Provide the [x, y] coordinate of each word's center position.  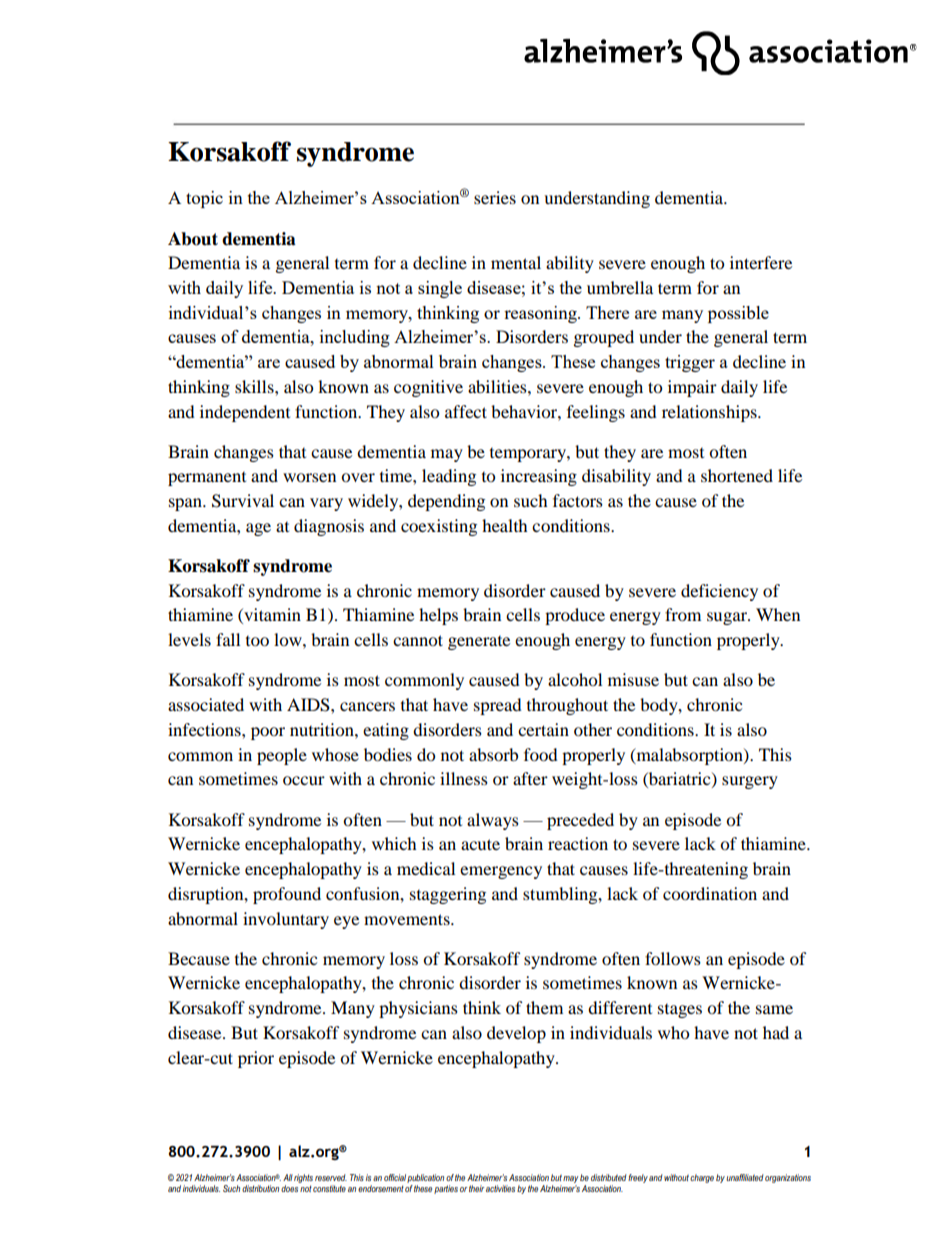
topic [204, 199]
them [544, 1007]
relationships [710, 413]
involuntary [286, 920]
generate [479, 643]
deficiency [719, 592]
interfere [761, 262]
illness [464, 778]
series [495, 197]
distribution [260, 1188]
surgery [750, 782]
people [282, 756]
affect [466, 411]
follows [673, 958]
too [257, 641]
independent [245, 413]
